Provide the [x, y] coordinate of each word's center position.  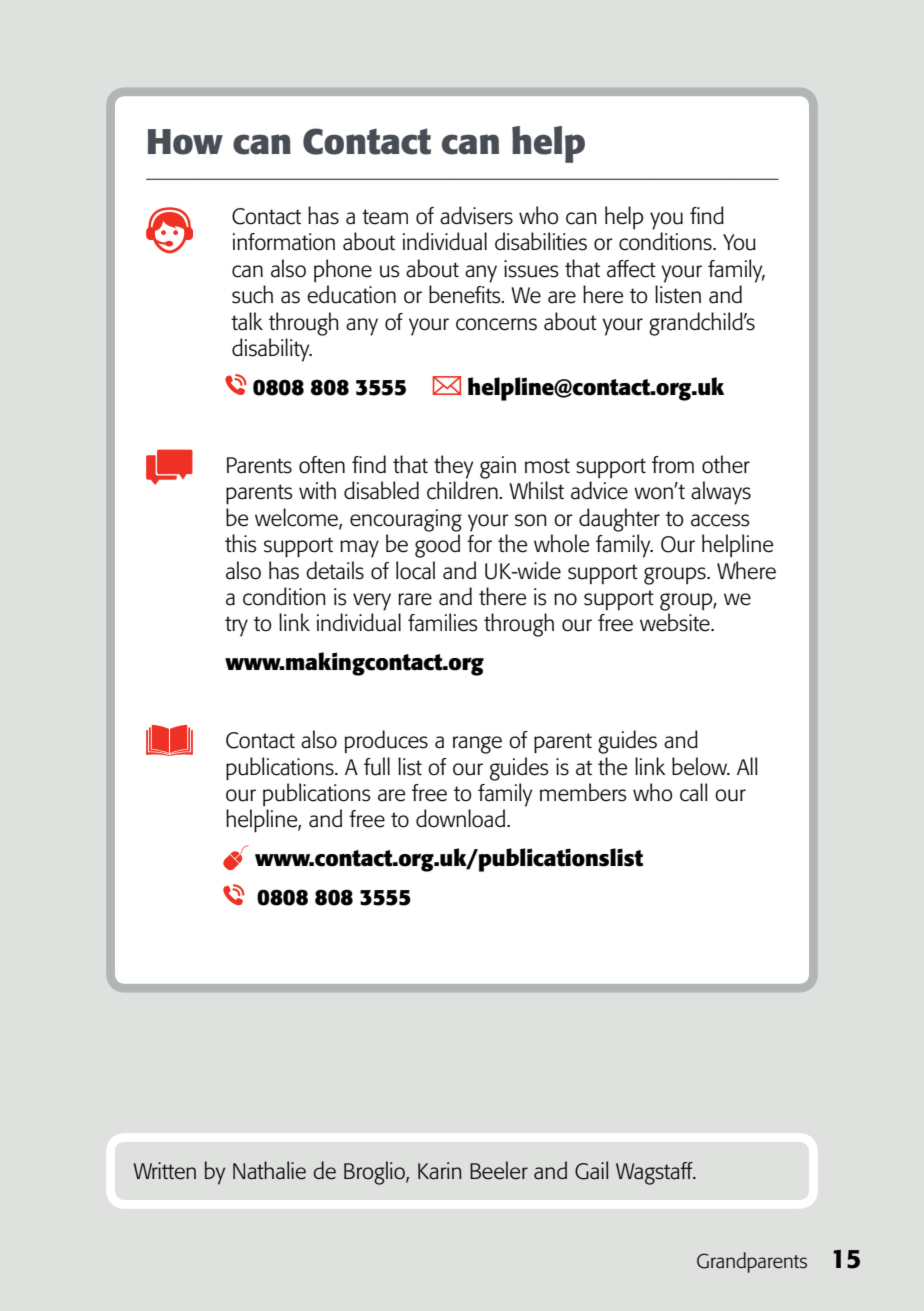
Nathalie [269, 1170]
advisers [476, 215]
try [236, 626]
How [185, 142]
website [676, 622]
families [442, 622]
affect [631, 269]
